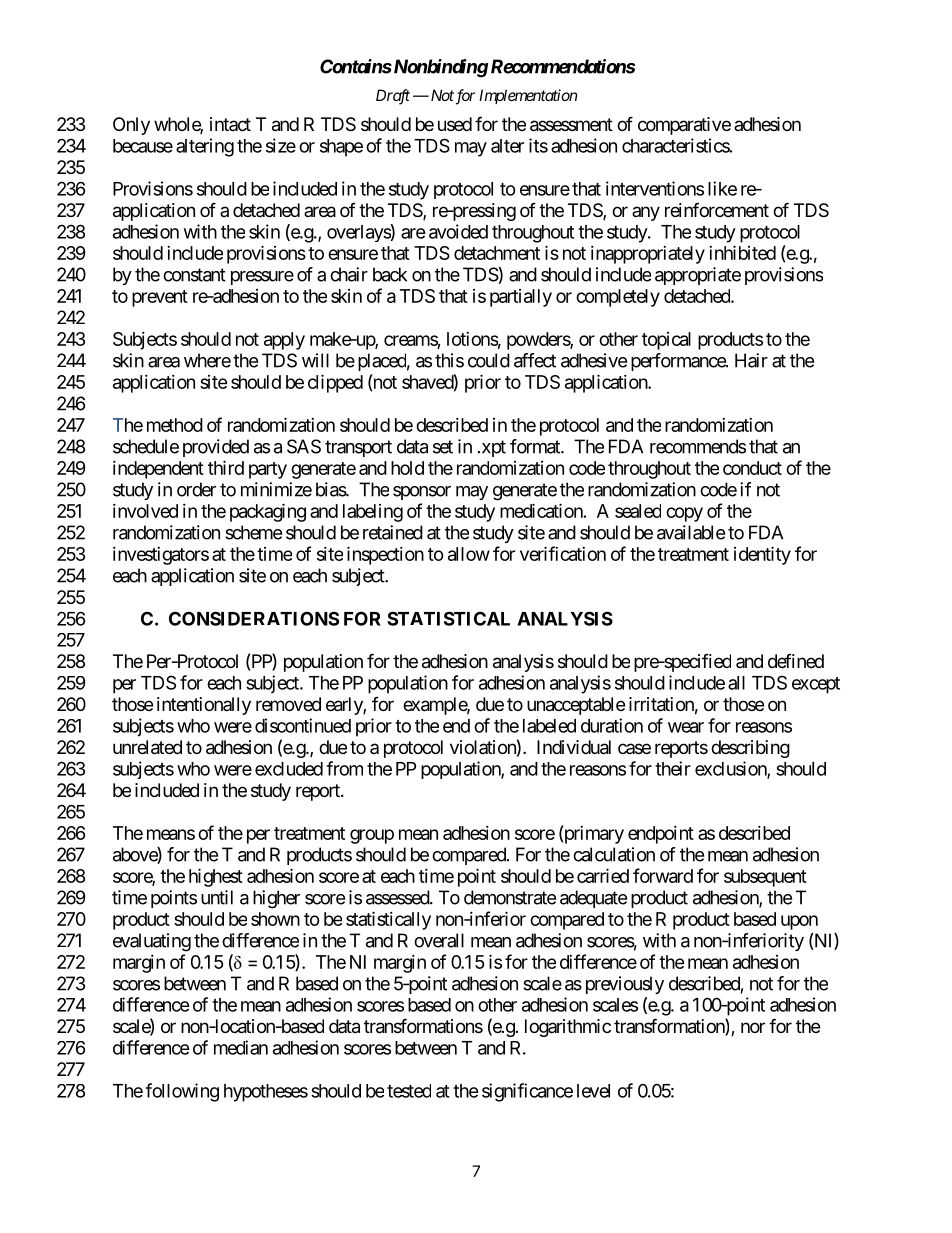 The width and height of the screenshot is (952, 1233). I want to click on highest, so click(216, 877).
